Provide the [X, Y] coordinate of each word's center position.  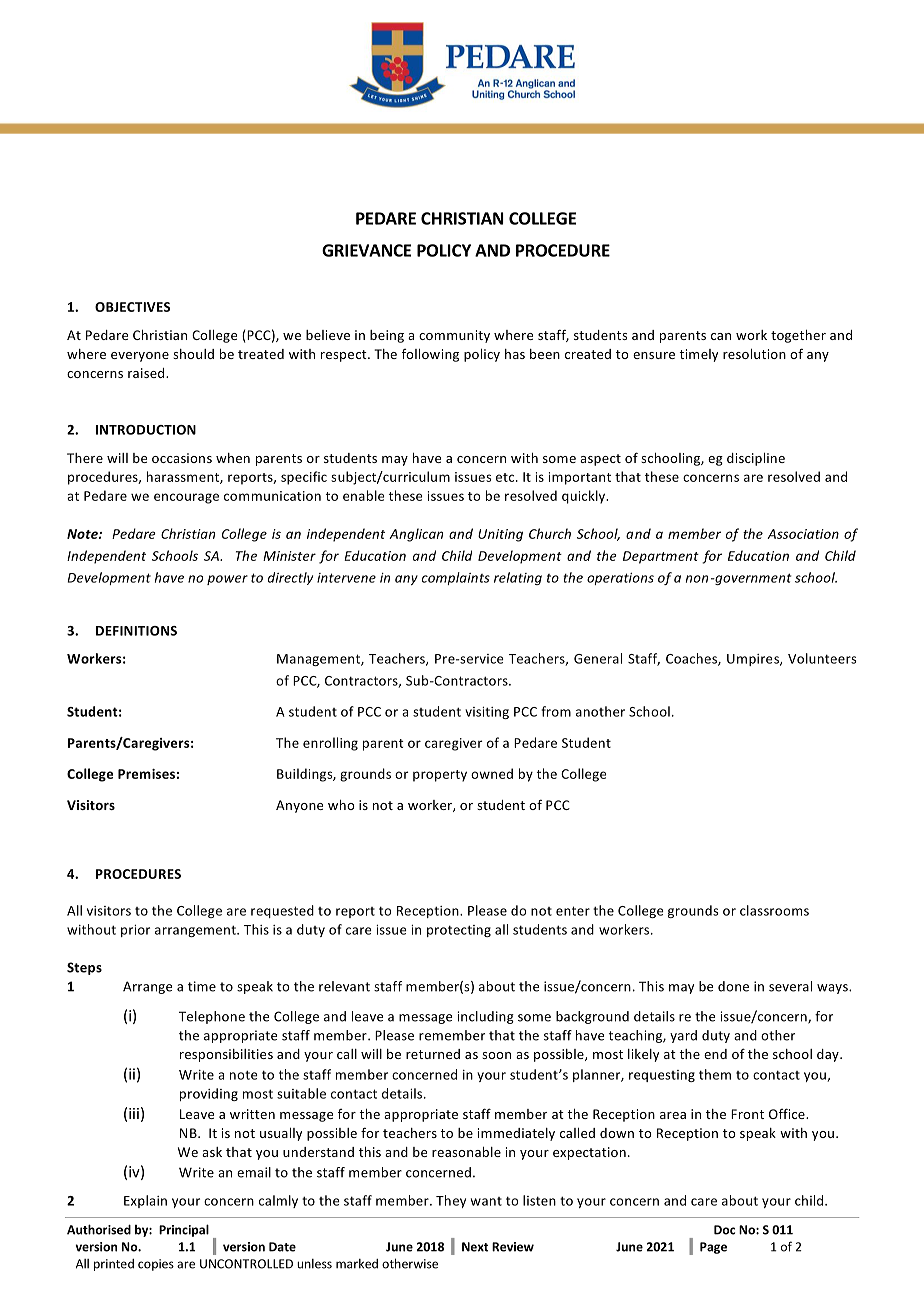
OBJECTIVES [132, 307]
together [798, 336]
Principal [184, 1230]
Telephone [212, 1017]
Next [475, 1247]
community [454, 336]
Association [803, 534]
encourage [186, 498]
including [485, 1017]
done [733, 986]
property [440, 776]
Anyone [299, 806]
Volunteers [822, 658]
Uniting [500, 535]
